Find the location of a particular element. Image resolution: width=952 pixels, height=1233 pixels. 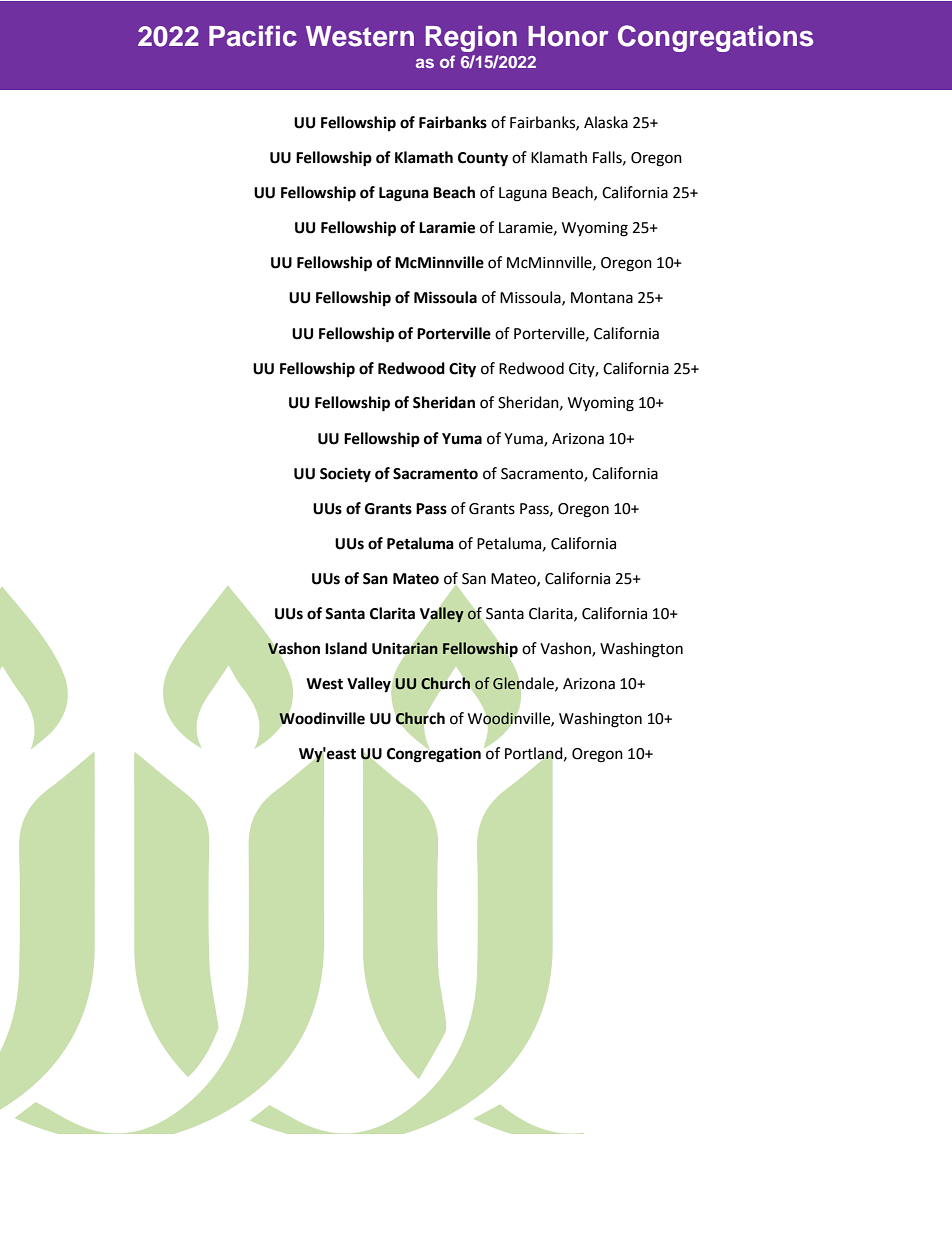

Honor is located at coordinates (568, 36).
